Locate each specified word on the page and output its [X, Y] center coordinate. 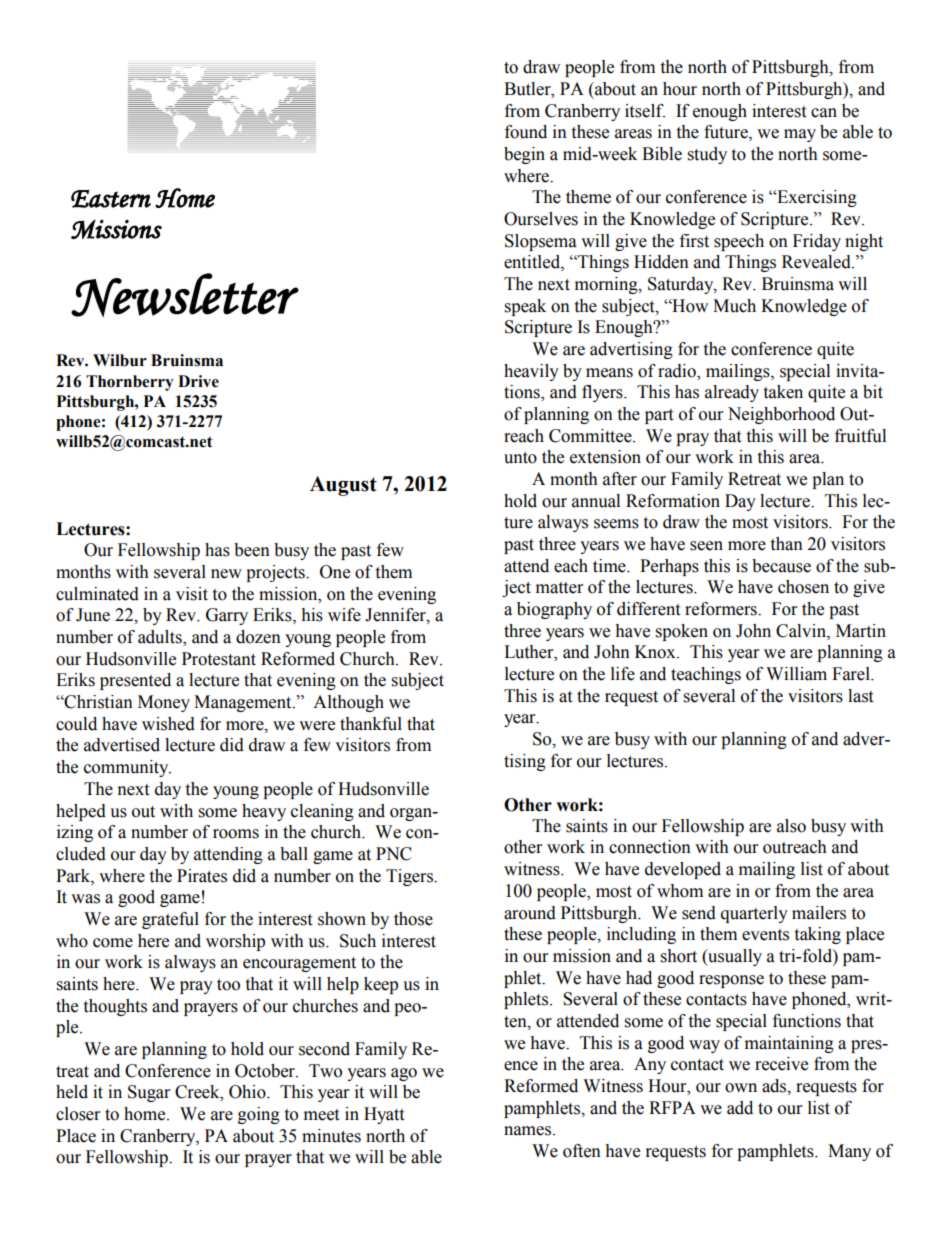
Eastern [111, 199]
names [529, 1131]
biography [554, 610]
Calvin [802, 631]
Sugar [149, 1093]
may [800, 135]
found [526, 132]
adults [161, 638]
